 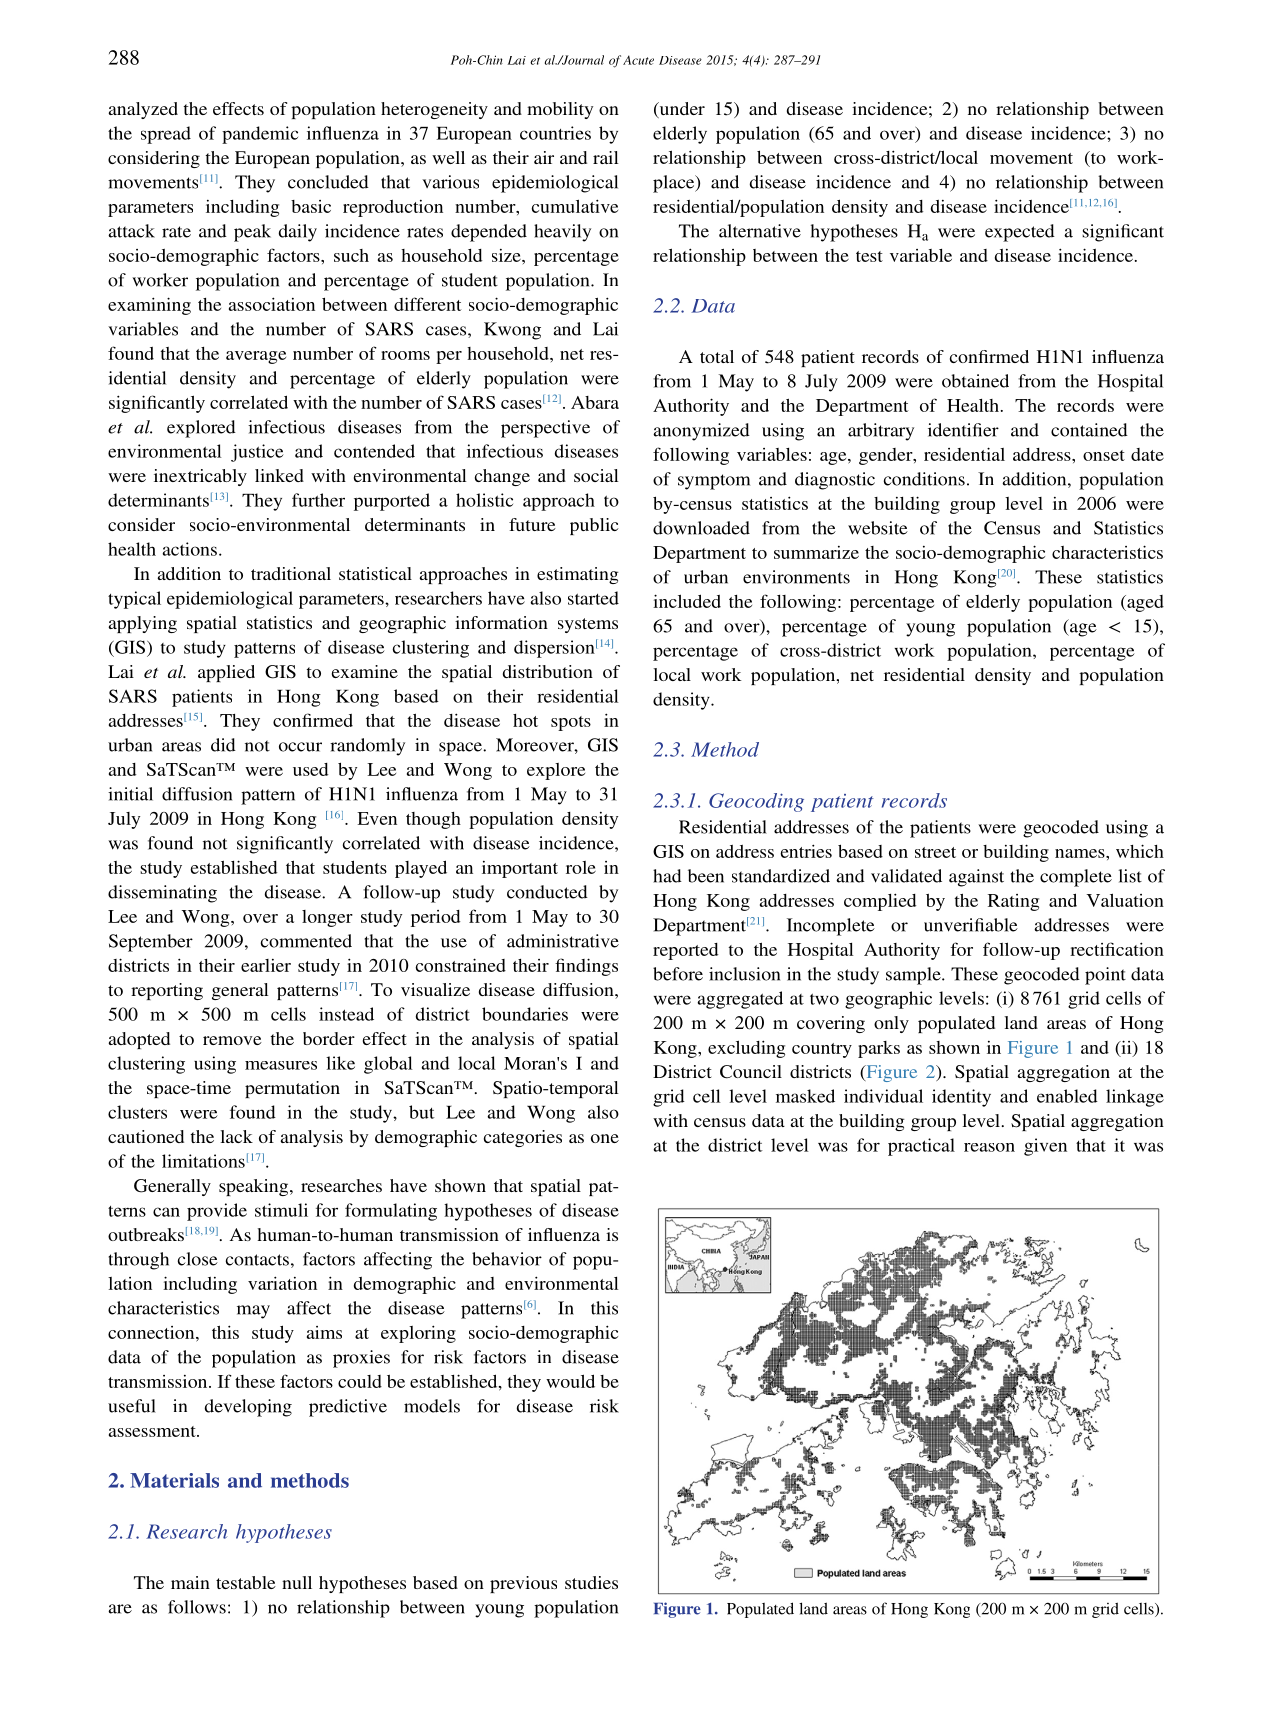 What do you see at coordinates (257, 453) in the image?
I see `justice` at bounding box center [257, 453].
